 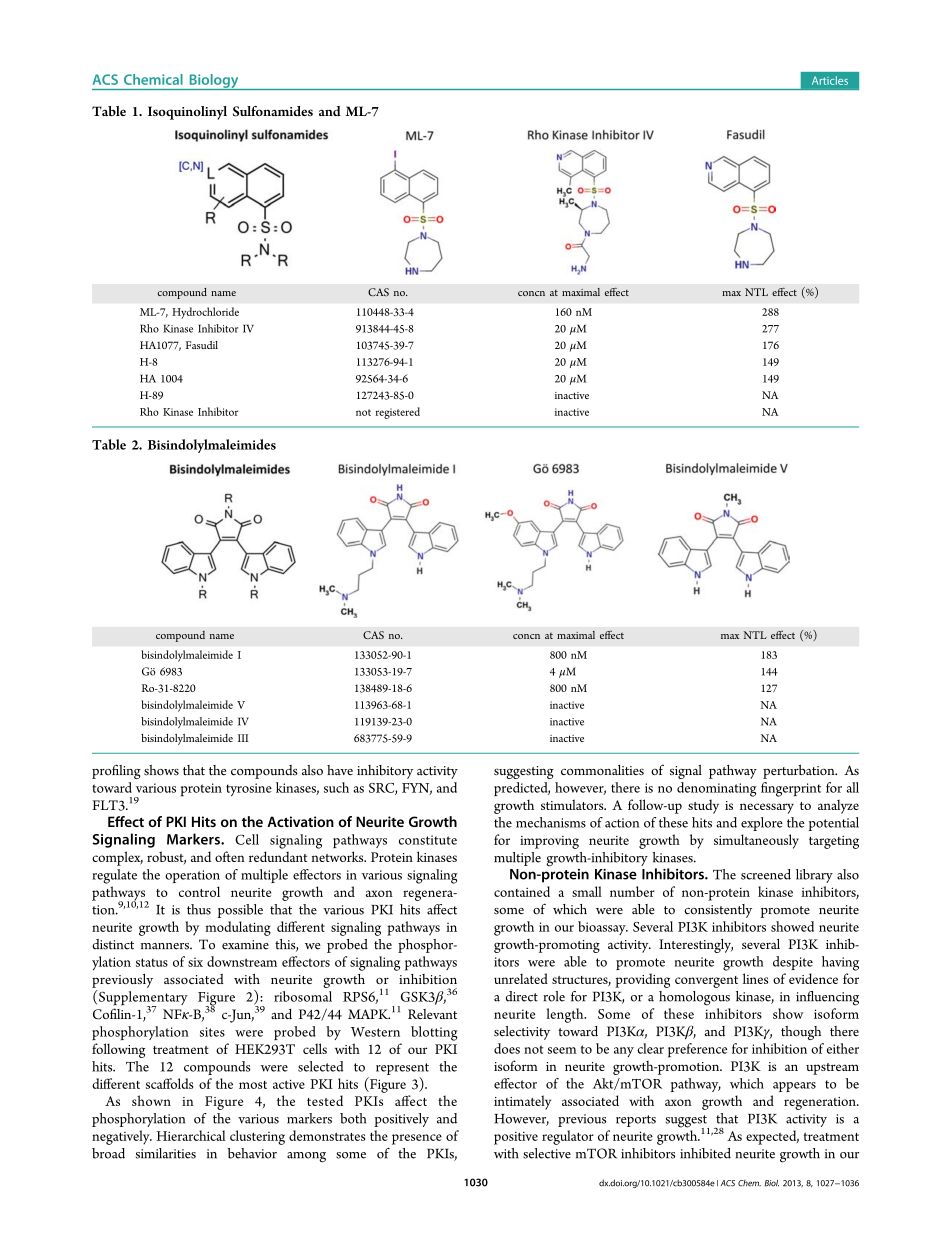 What do you see at coordinates (398, 413) in the document?
I see `registered` at bounding box center [398, 413].
